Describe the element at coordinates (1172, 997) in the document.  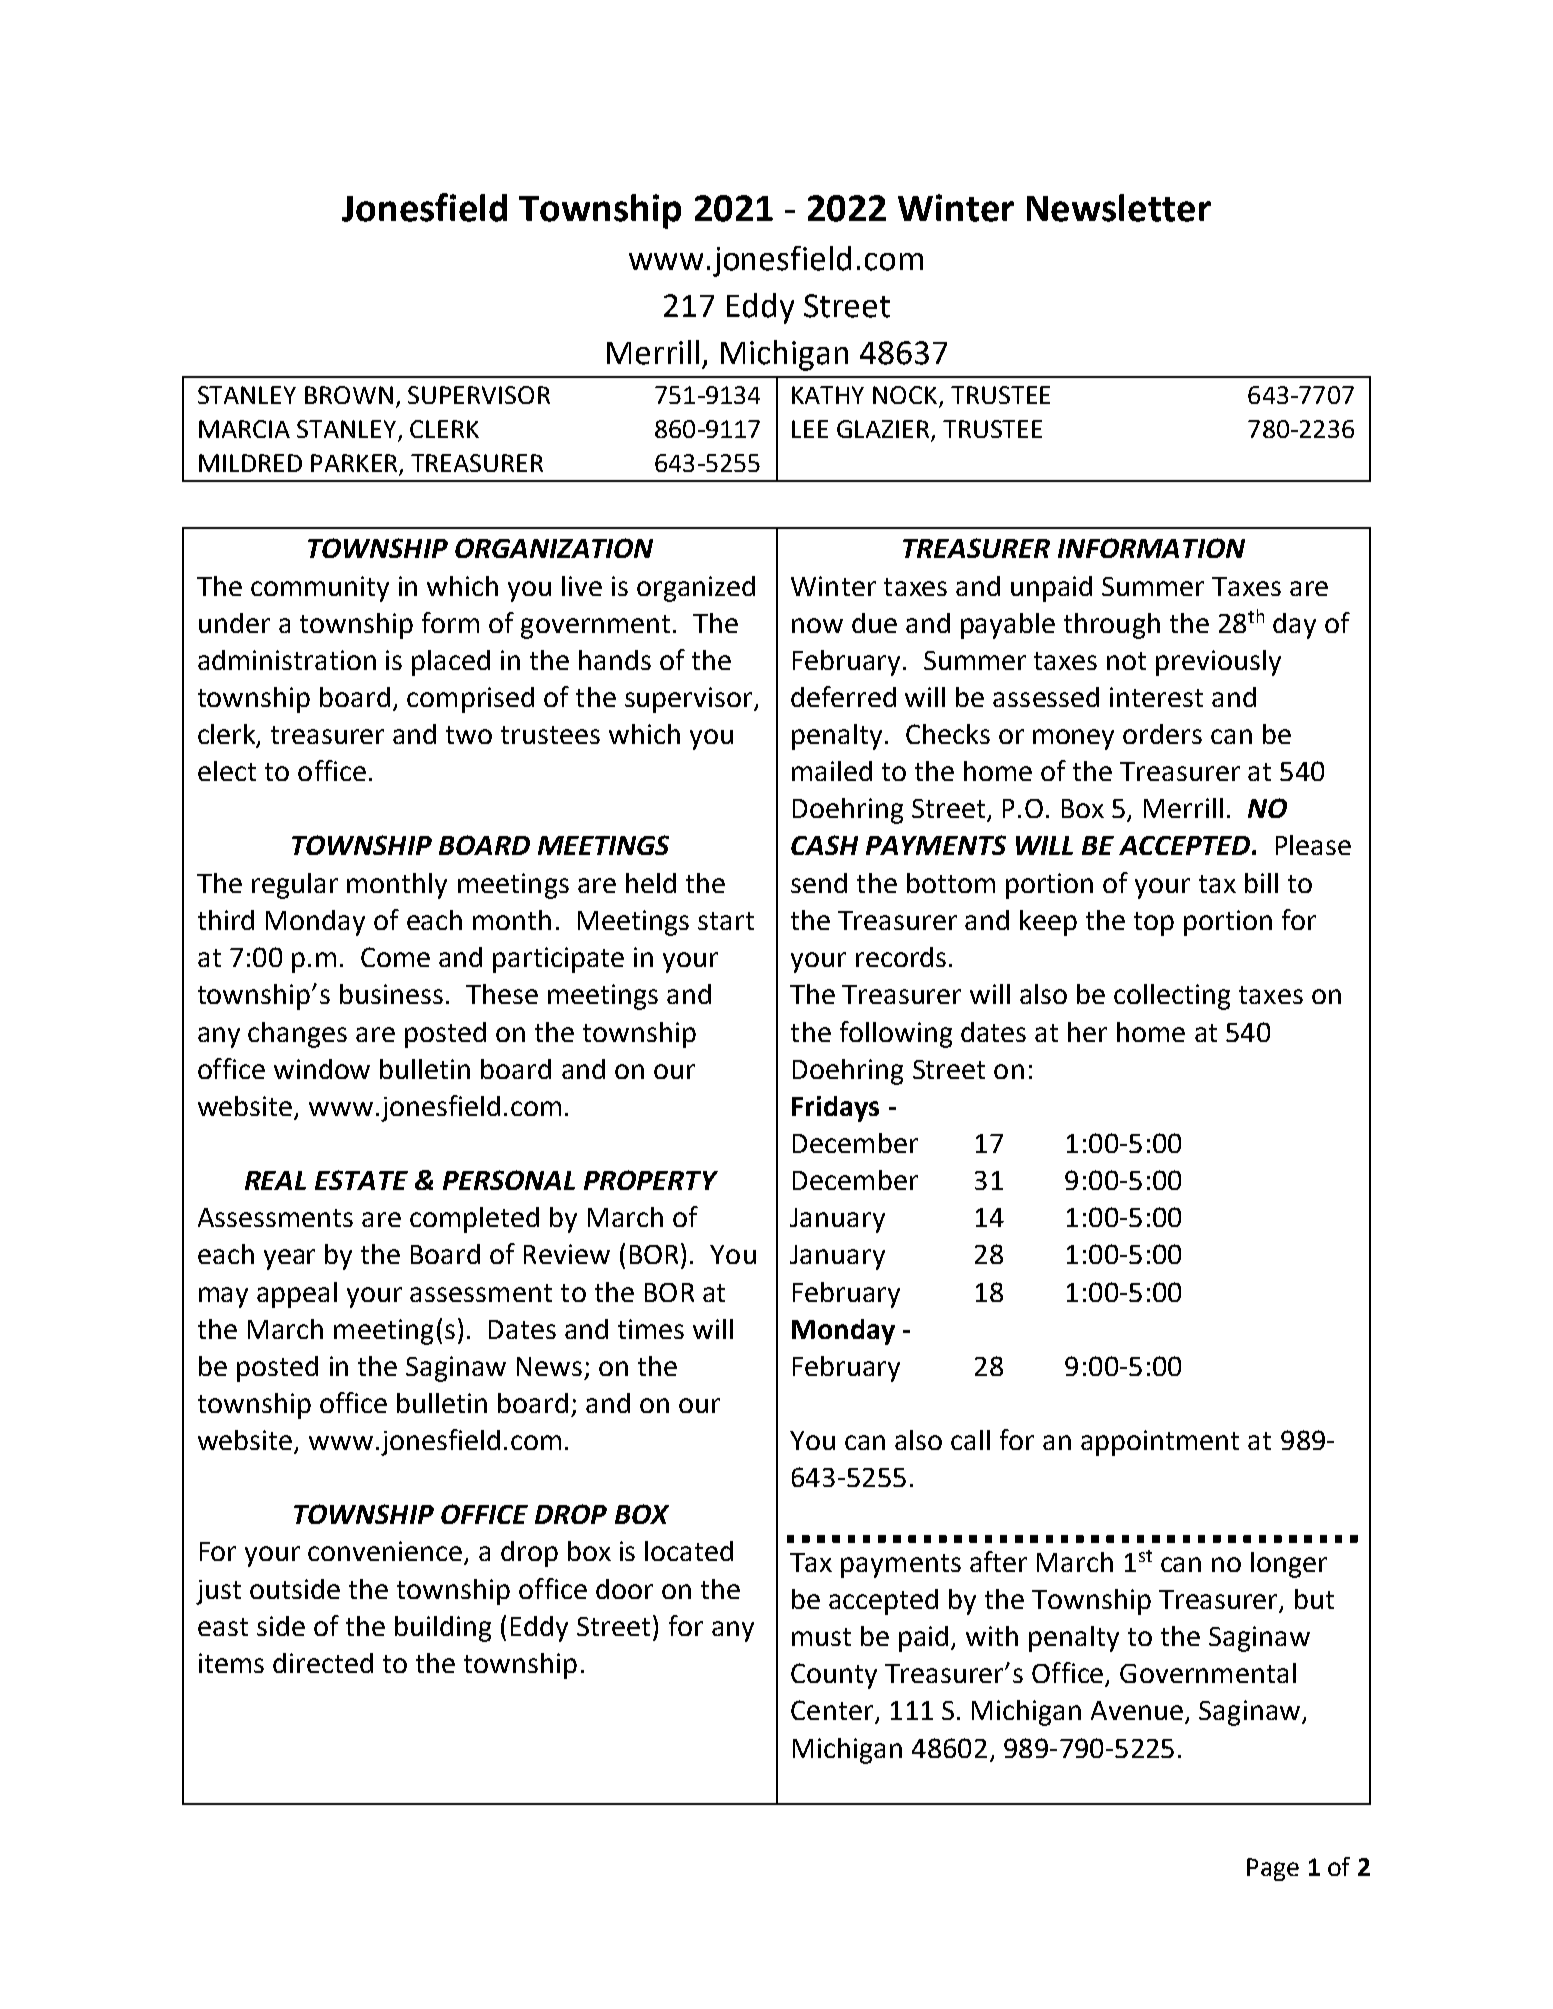
I see `collecting` at that location.
